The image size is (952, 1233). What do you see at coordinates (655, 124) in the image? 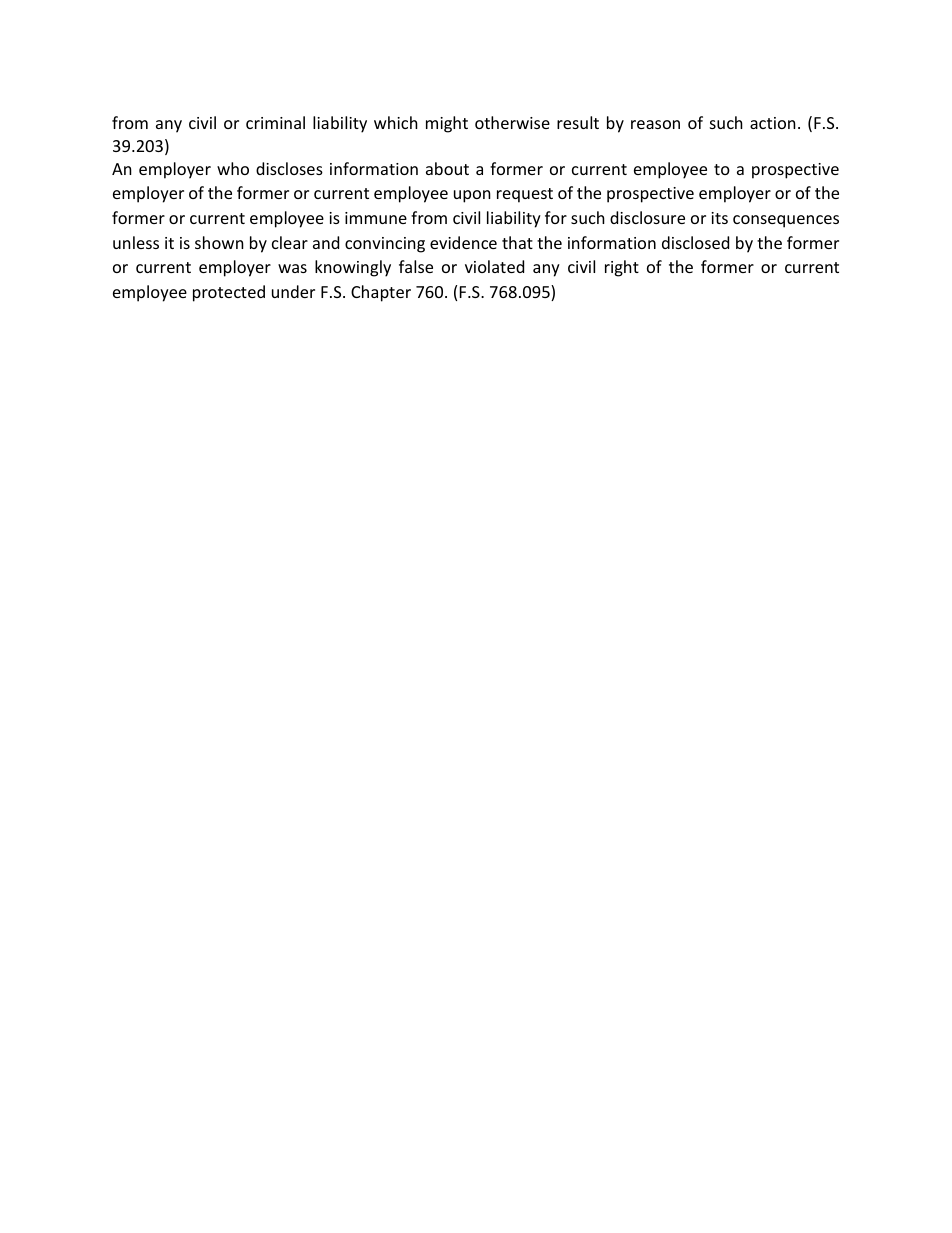
I see `reason` at bounding box center [655, 124].
